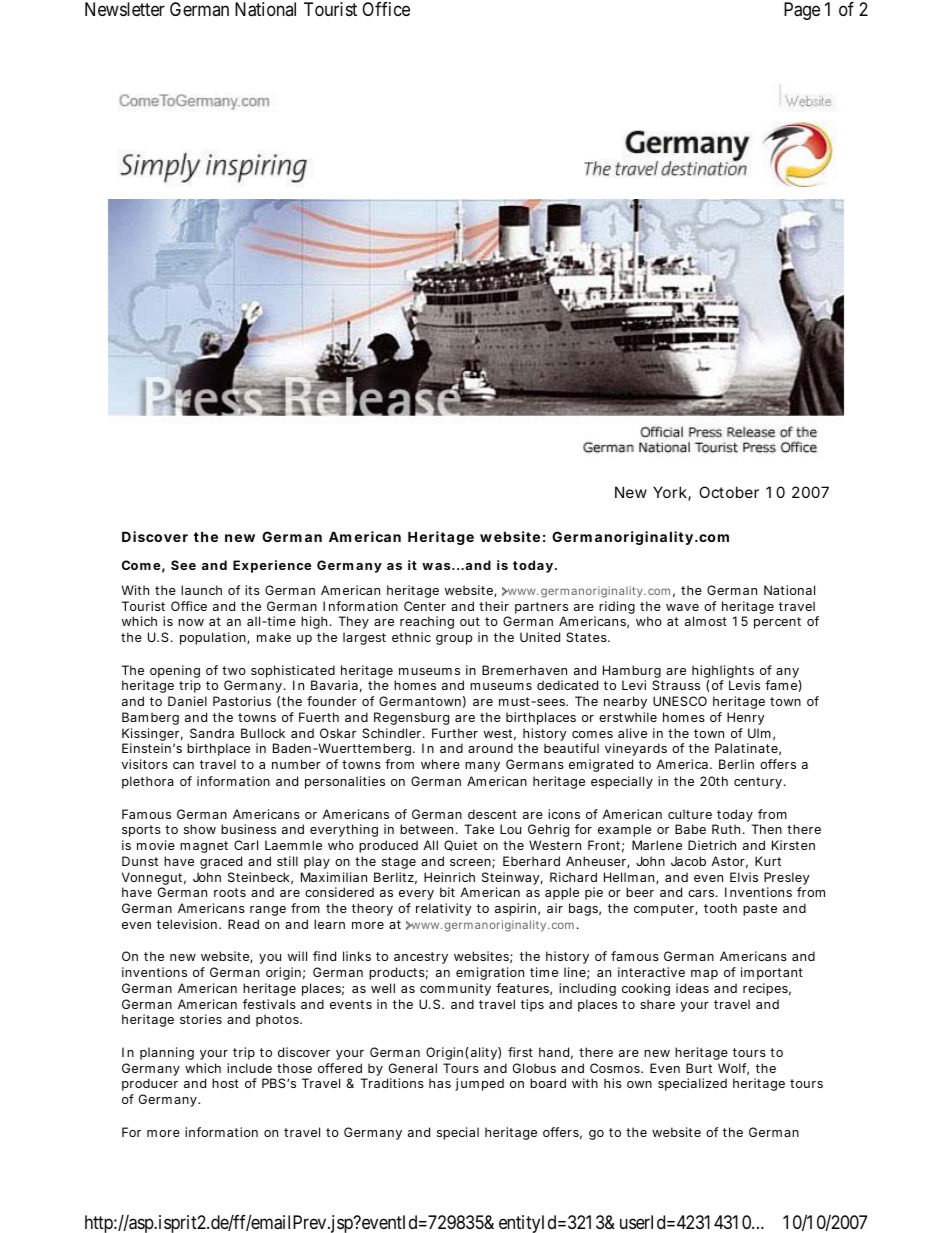  Describe the element at coordinates (200, 829) in the screenshot. I see `show` at that location.
